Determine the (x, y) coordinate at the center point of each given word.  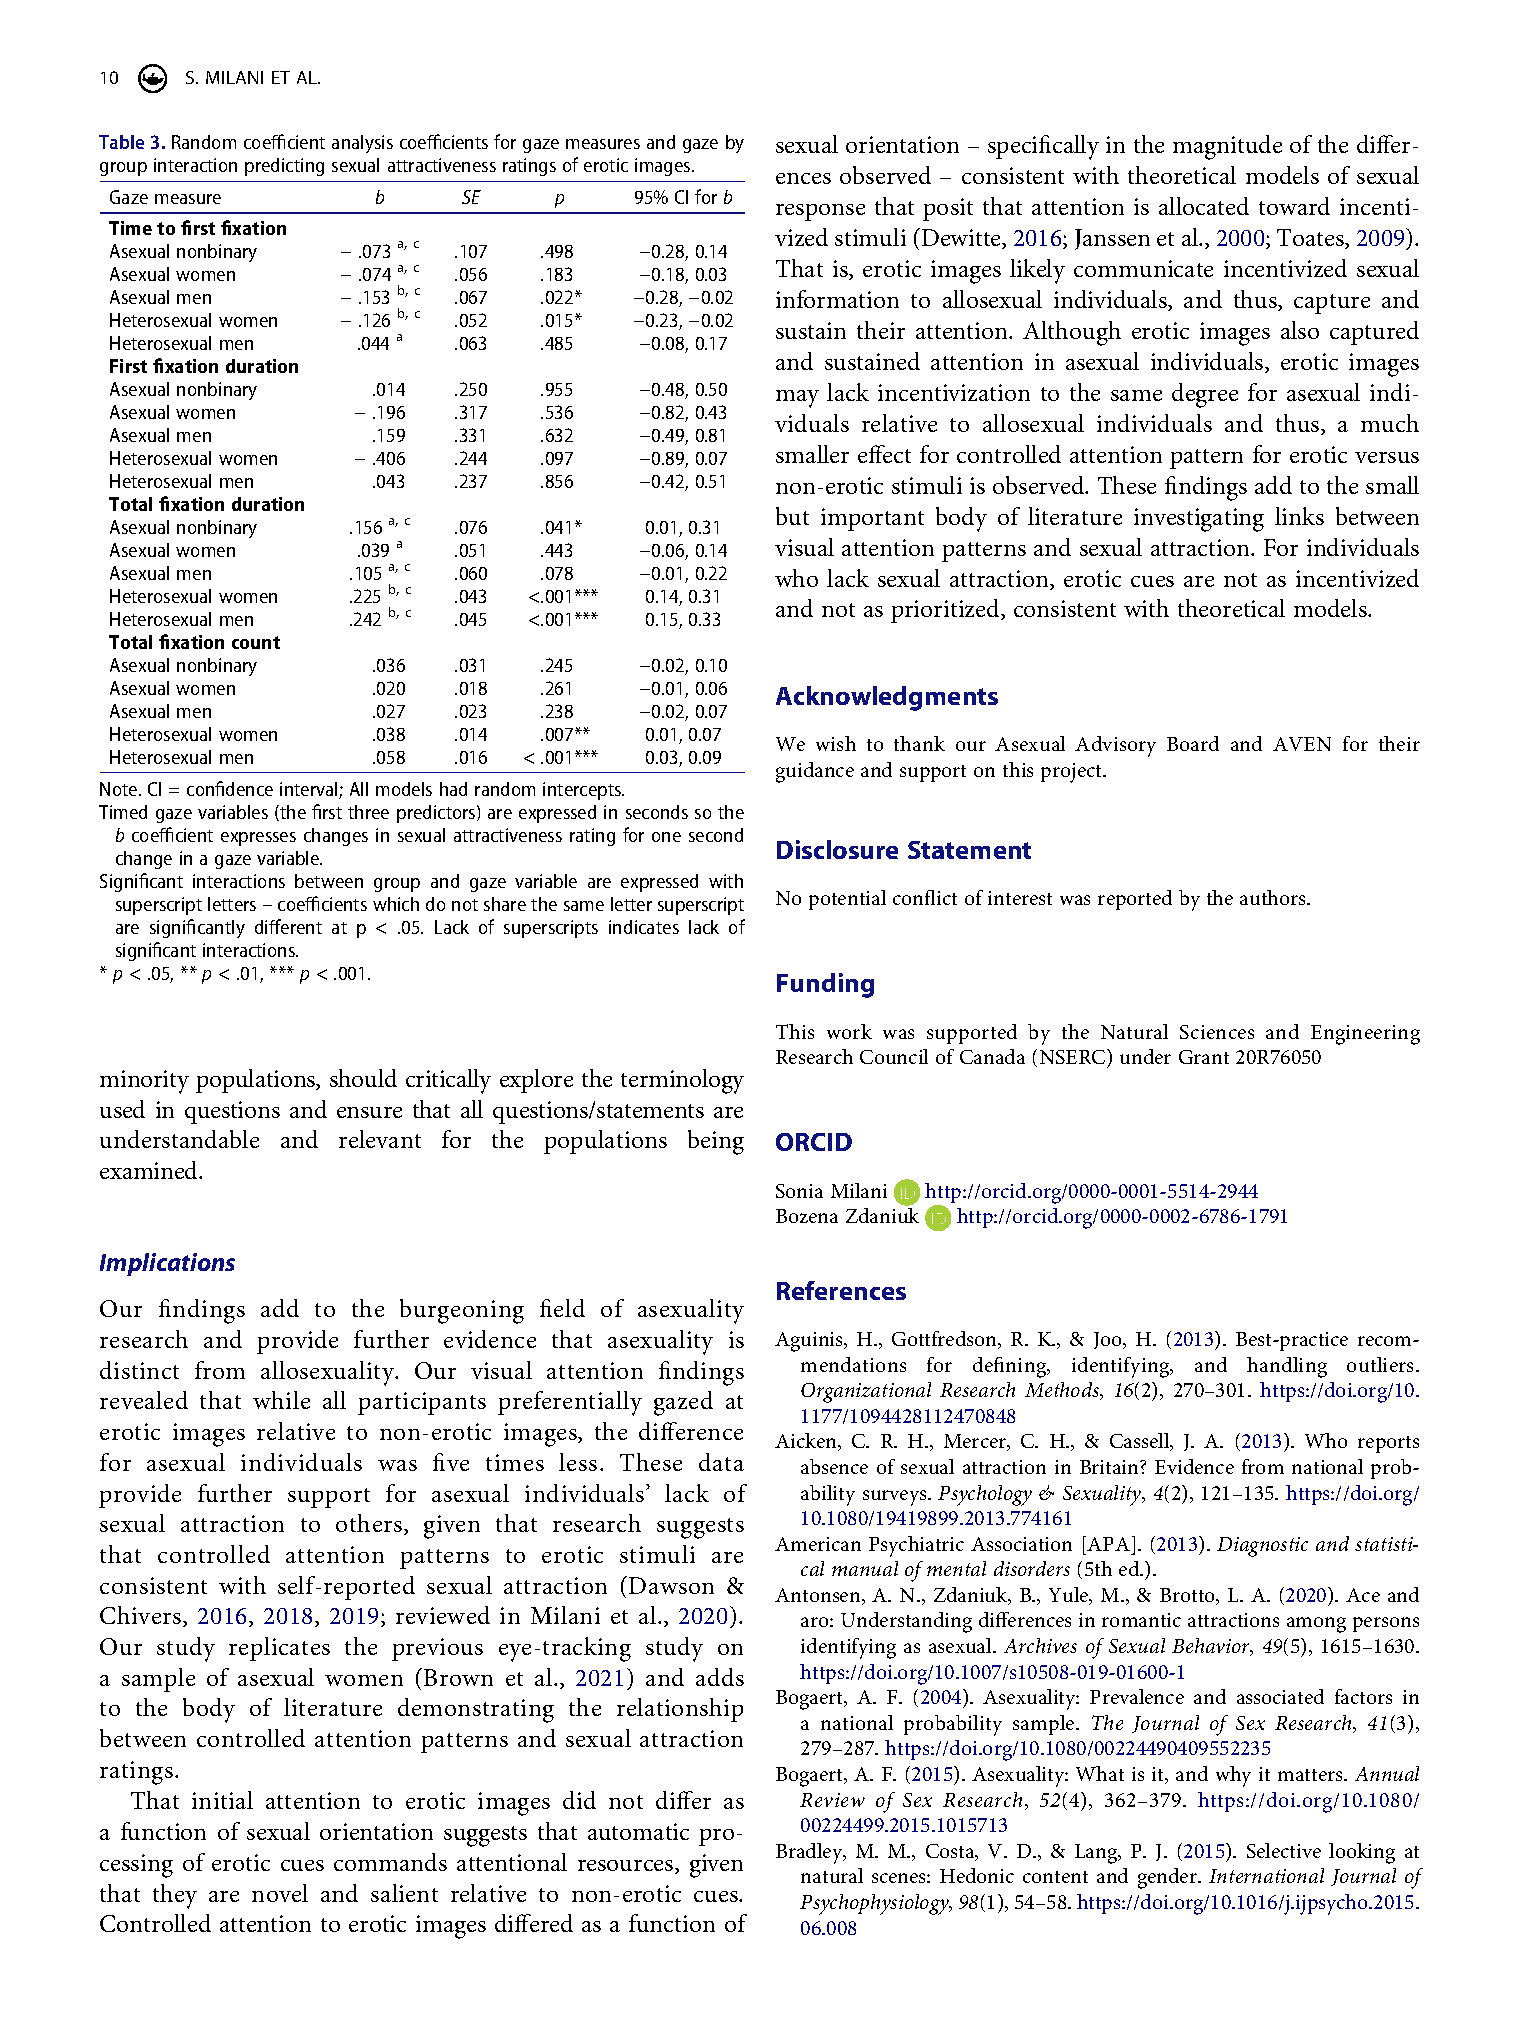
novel (280, 1893)
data (721, 1462)
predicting (284, 167)
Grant (1204, 1057)
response (820, 212)
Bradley (810, 1853)
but (792, 516)
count (256, 642)
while (281, 1400)
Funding (825, 985)
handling (1287, 1367)
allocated (1204, 206)
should (363, 1078)
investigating (1199, 520)
